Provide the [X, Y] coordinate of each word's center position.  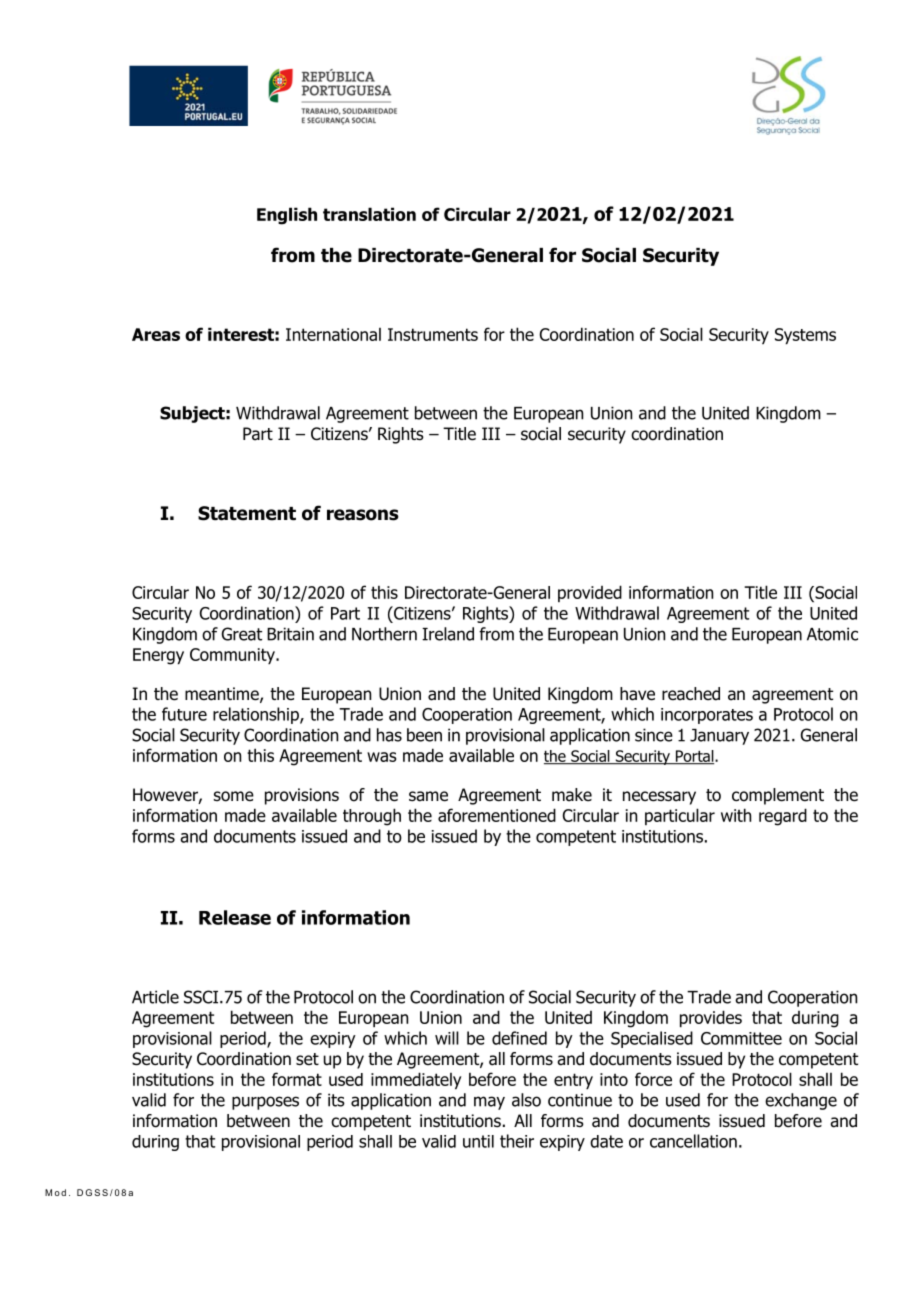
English [287, 216]
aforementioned [497, 815]
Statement [247, 513]
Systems [805, 336]
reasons [363, 515]
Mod [55, 1192]
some [234, 796]
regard [783, 817]
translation [369, 214]
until [478, 1141]
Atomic [832, 634]
